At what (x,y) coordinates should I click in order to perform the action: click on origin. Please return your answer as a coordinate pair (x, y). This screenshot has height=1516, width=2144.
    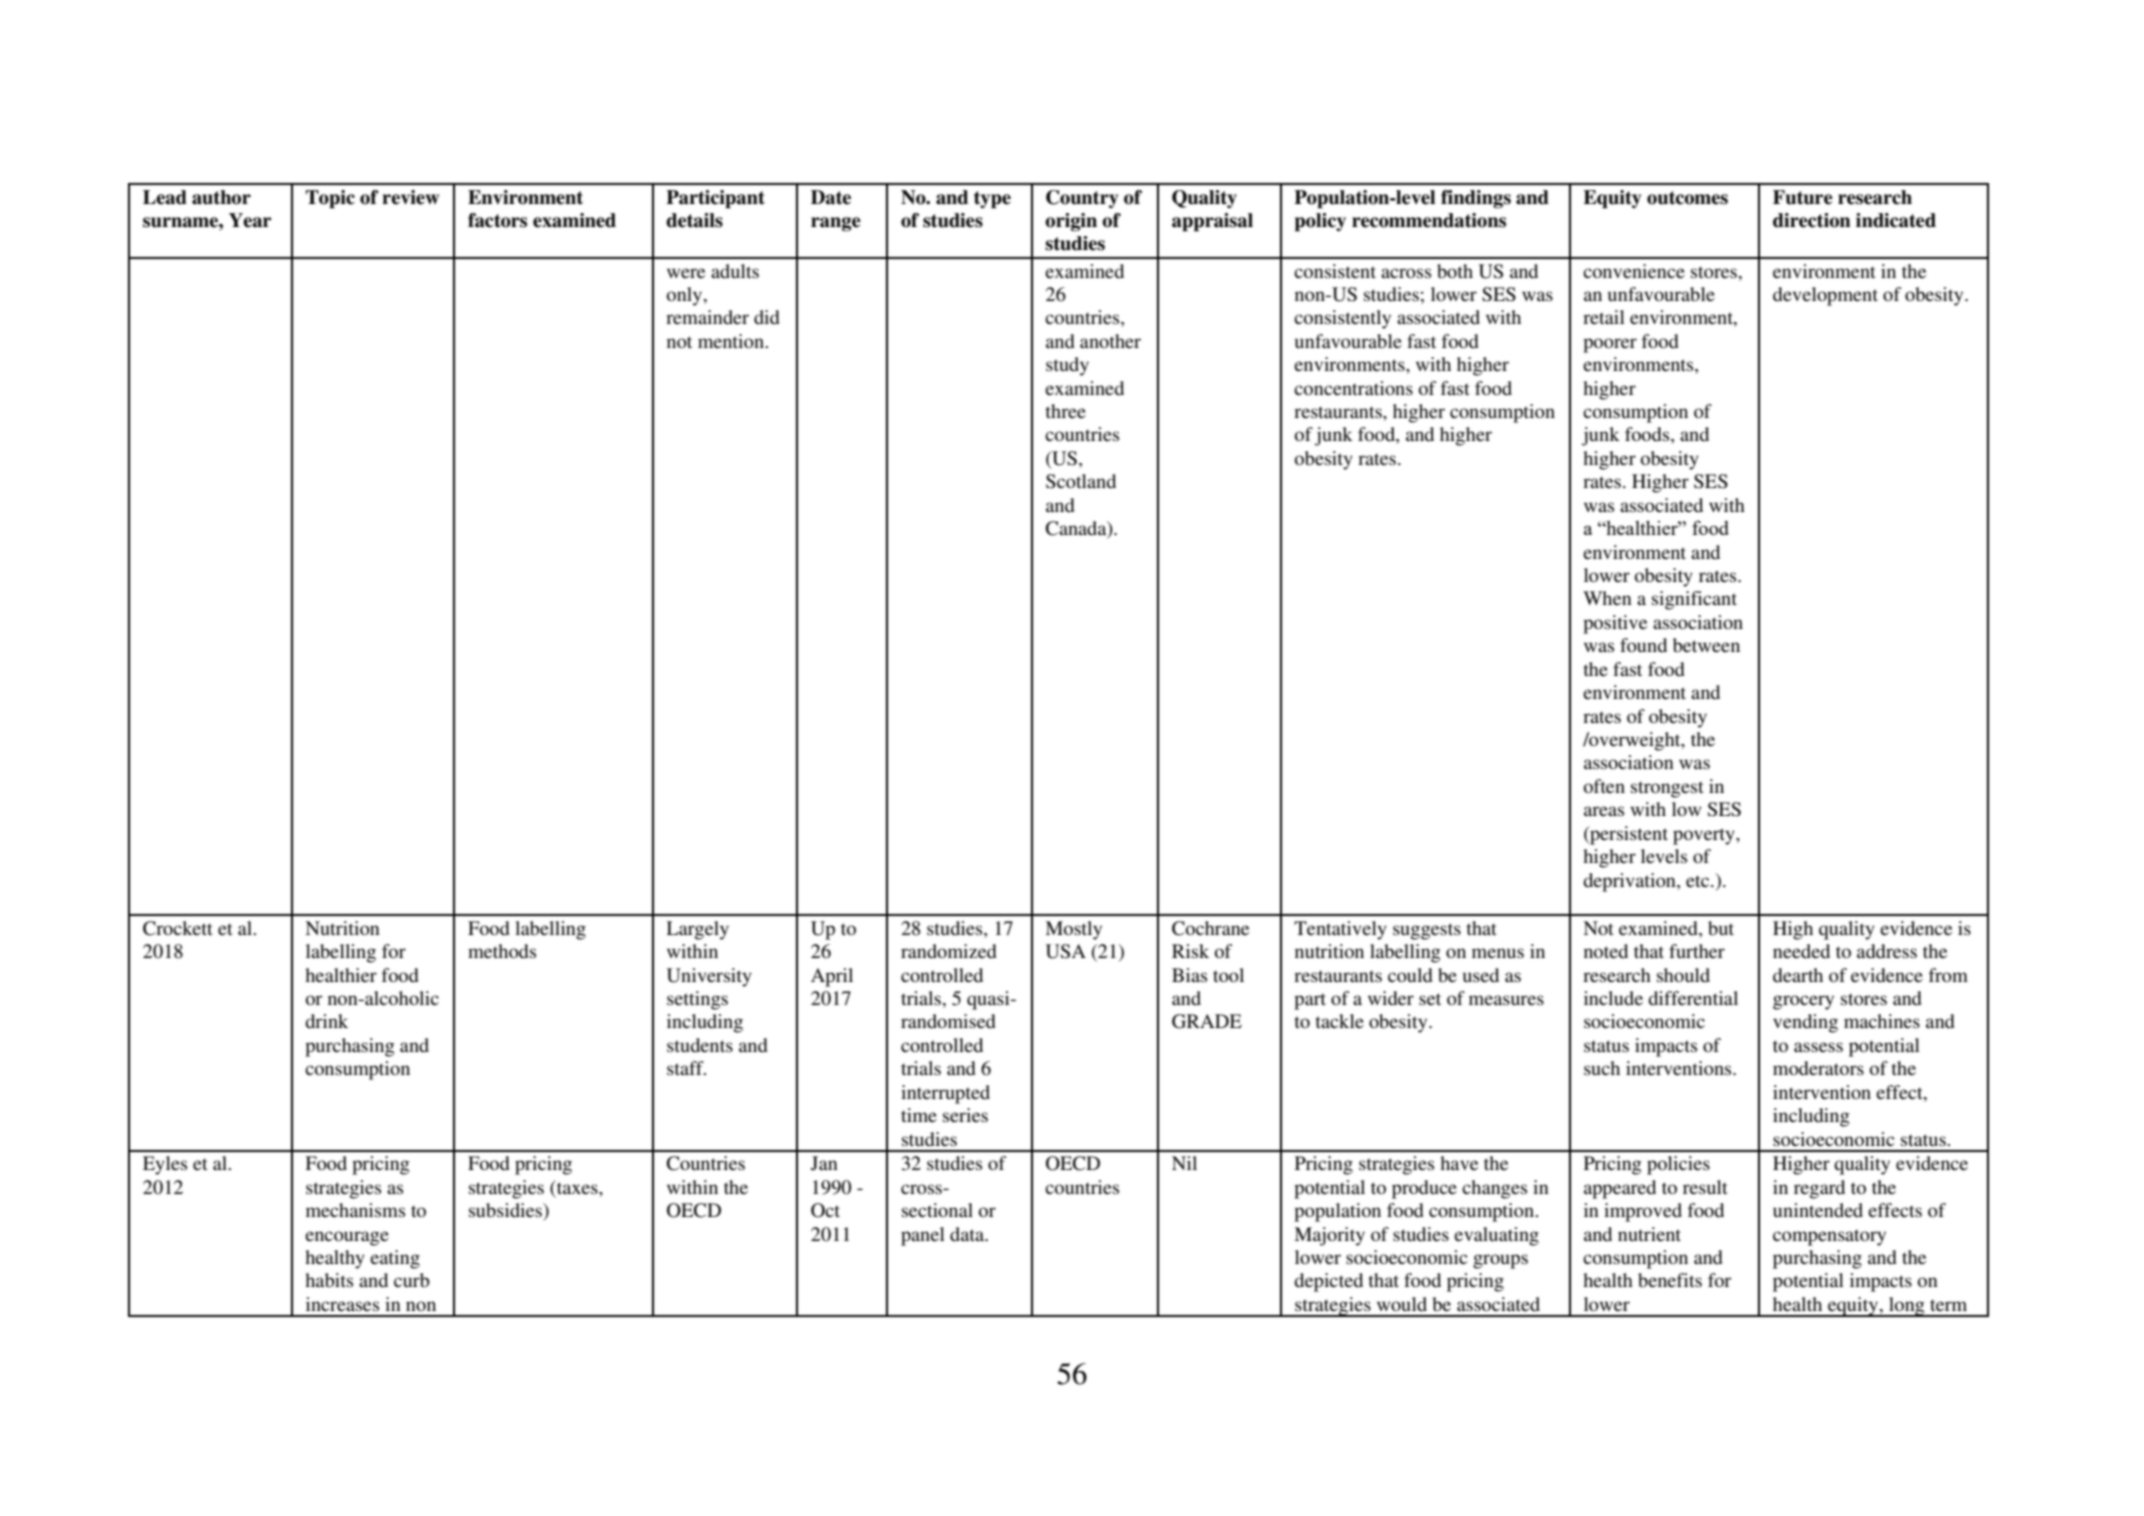
    Looking at the image, I should click on (1071, 222).
